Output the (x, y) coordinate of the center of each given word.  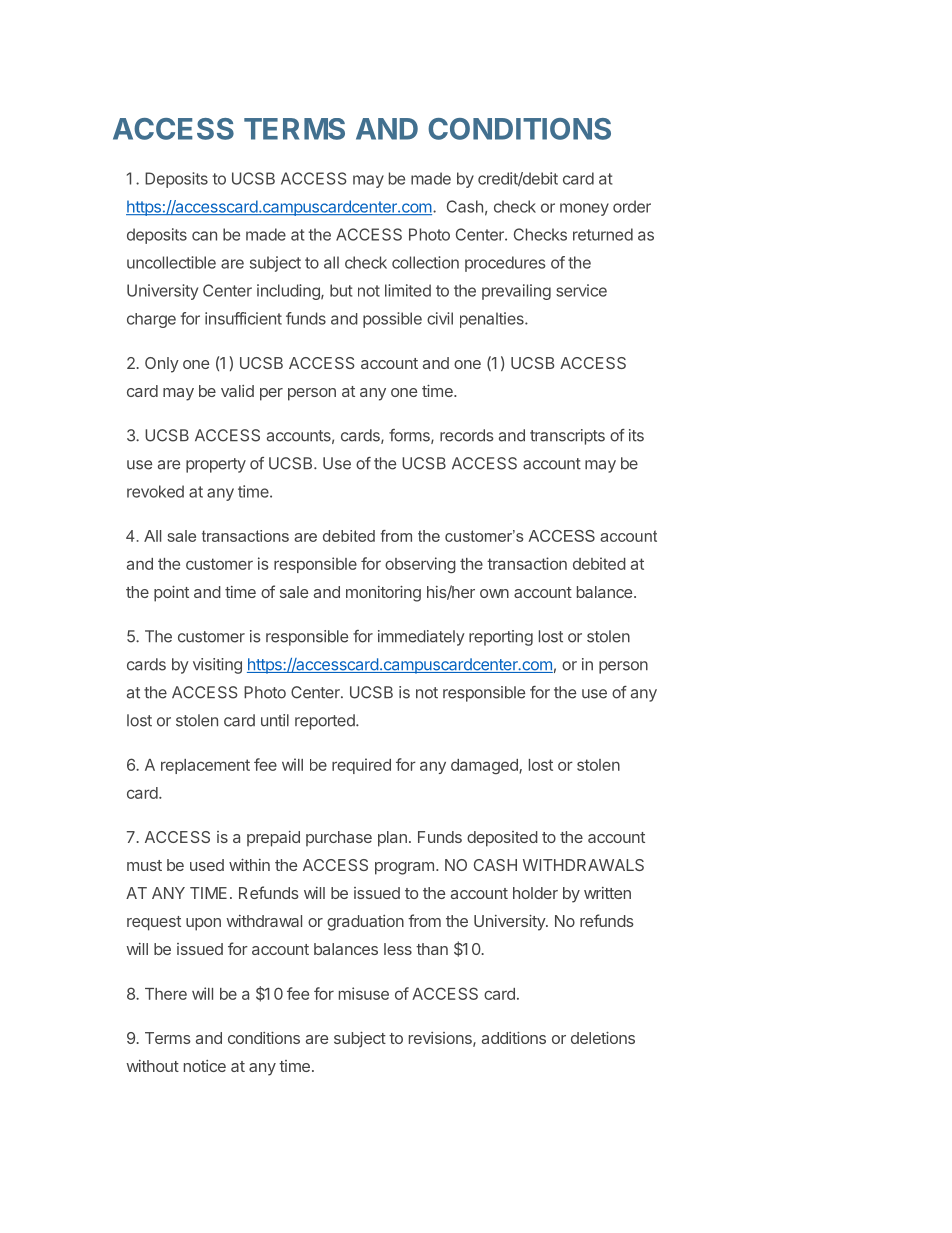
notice (205, 1066)
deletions (603, 1038)
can (204, 236)
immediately (421, 638)
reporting (501, 638)
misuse (364, 993)
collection (425, 262)
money (584, 209)
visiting (217, 666)
